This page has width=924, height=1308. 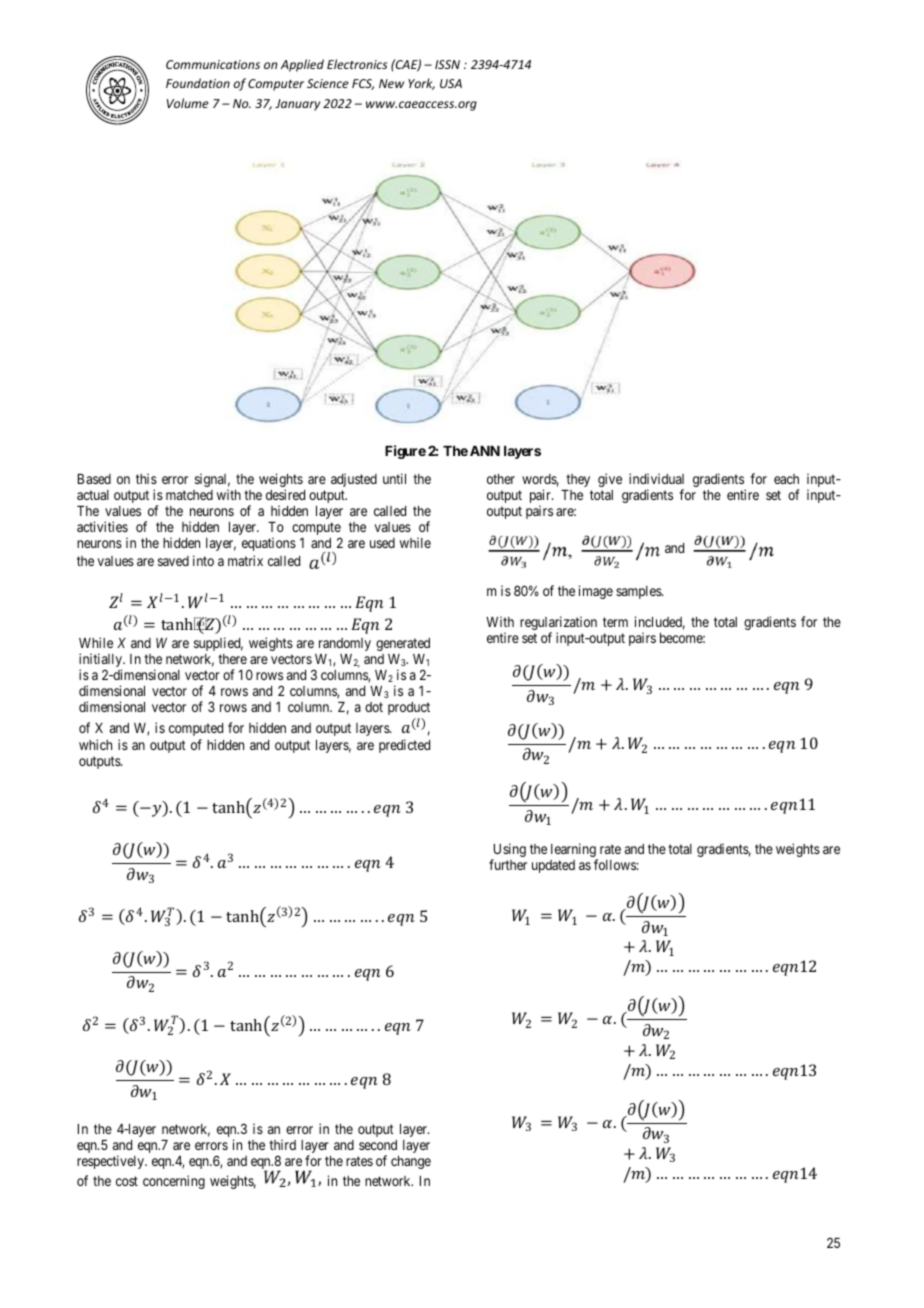 I want to click on concerning, so click(x=174, y=1182).
